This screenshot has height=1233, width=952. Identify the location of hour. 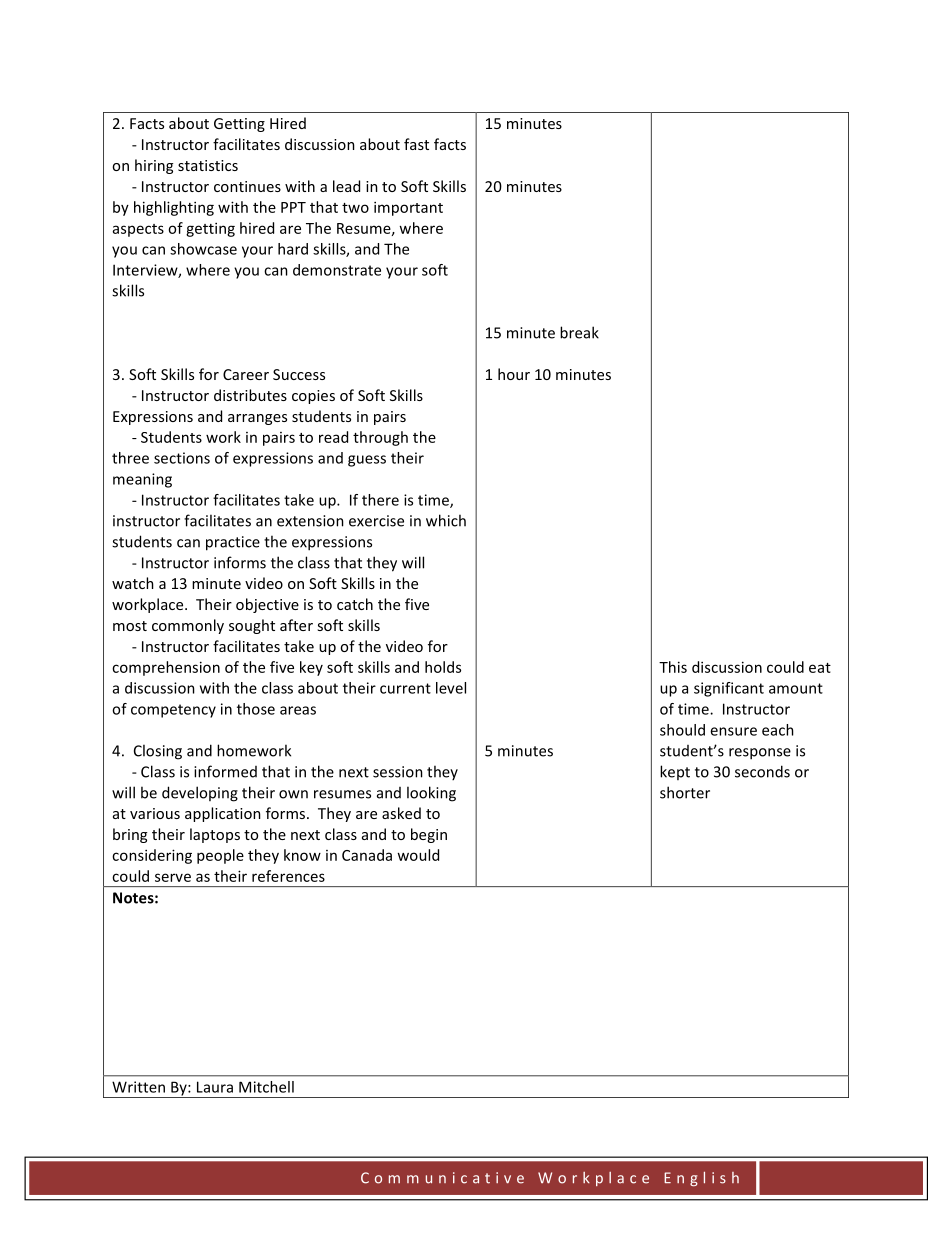
(514, 374).
